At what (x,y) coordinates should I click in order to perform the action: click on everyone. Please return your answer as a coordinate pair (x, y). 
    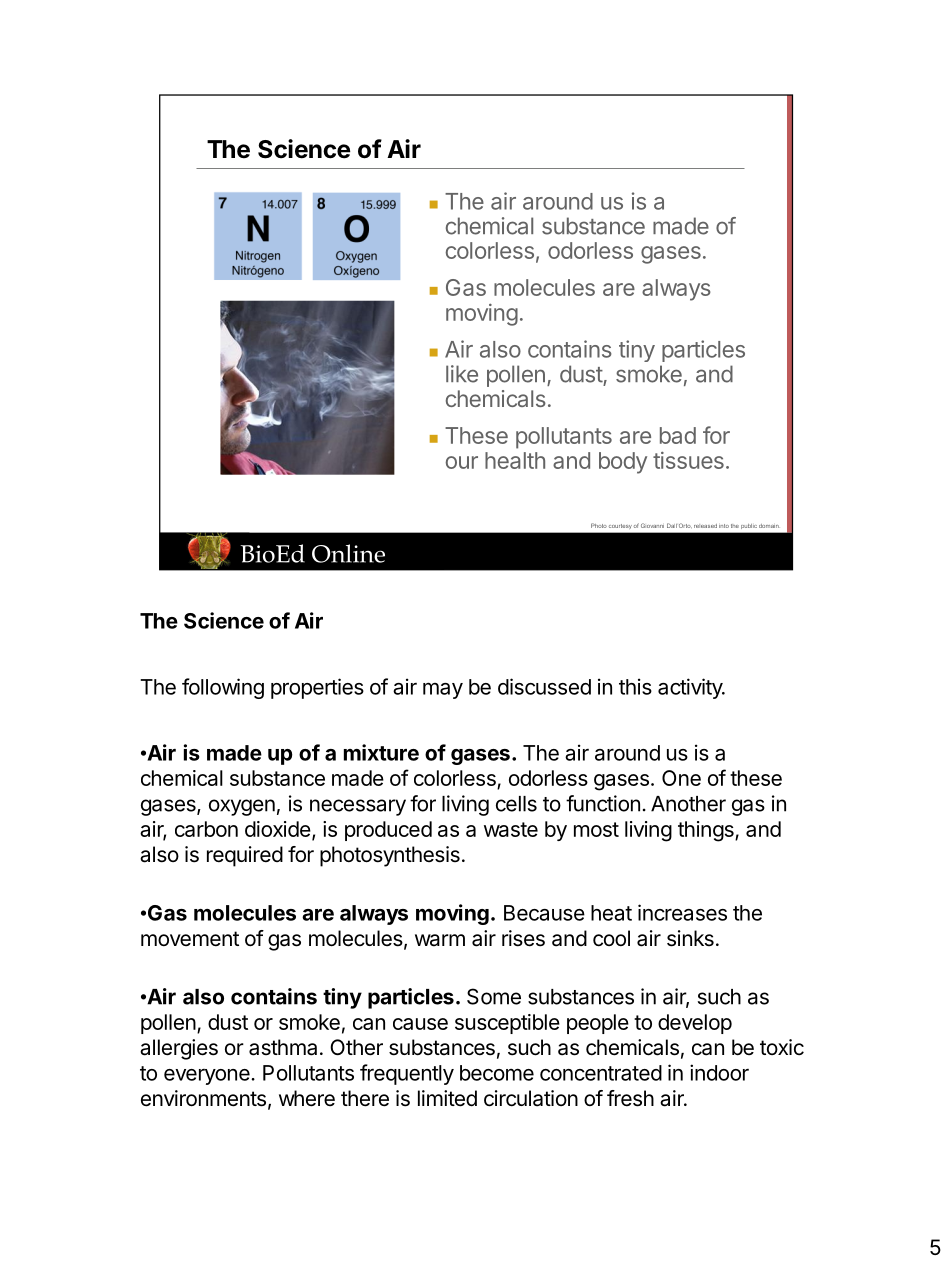
    Looking at the image, I should click on (208, 1077).
